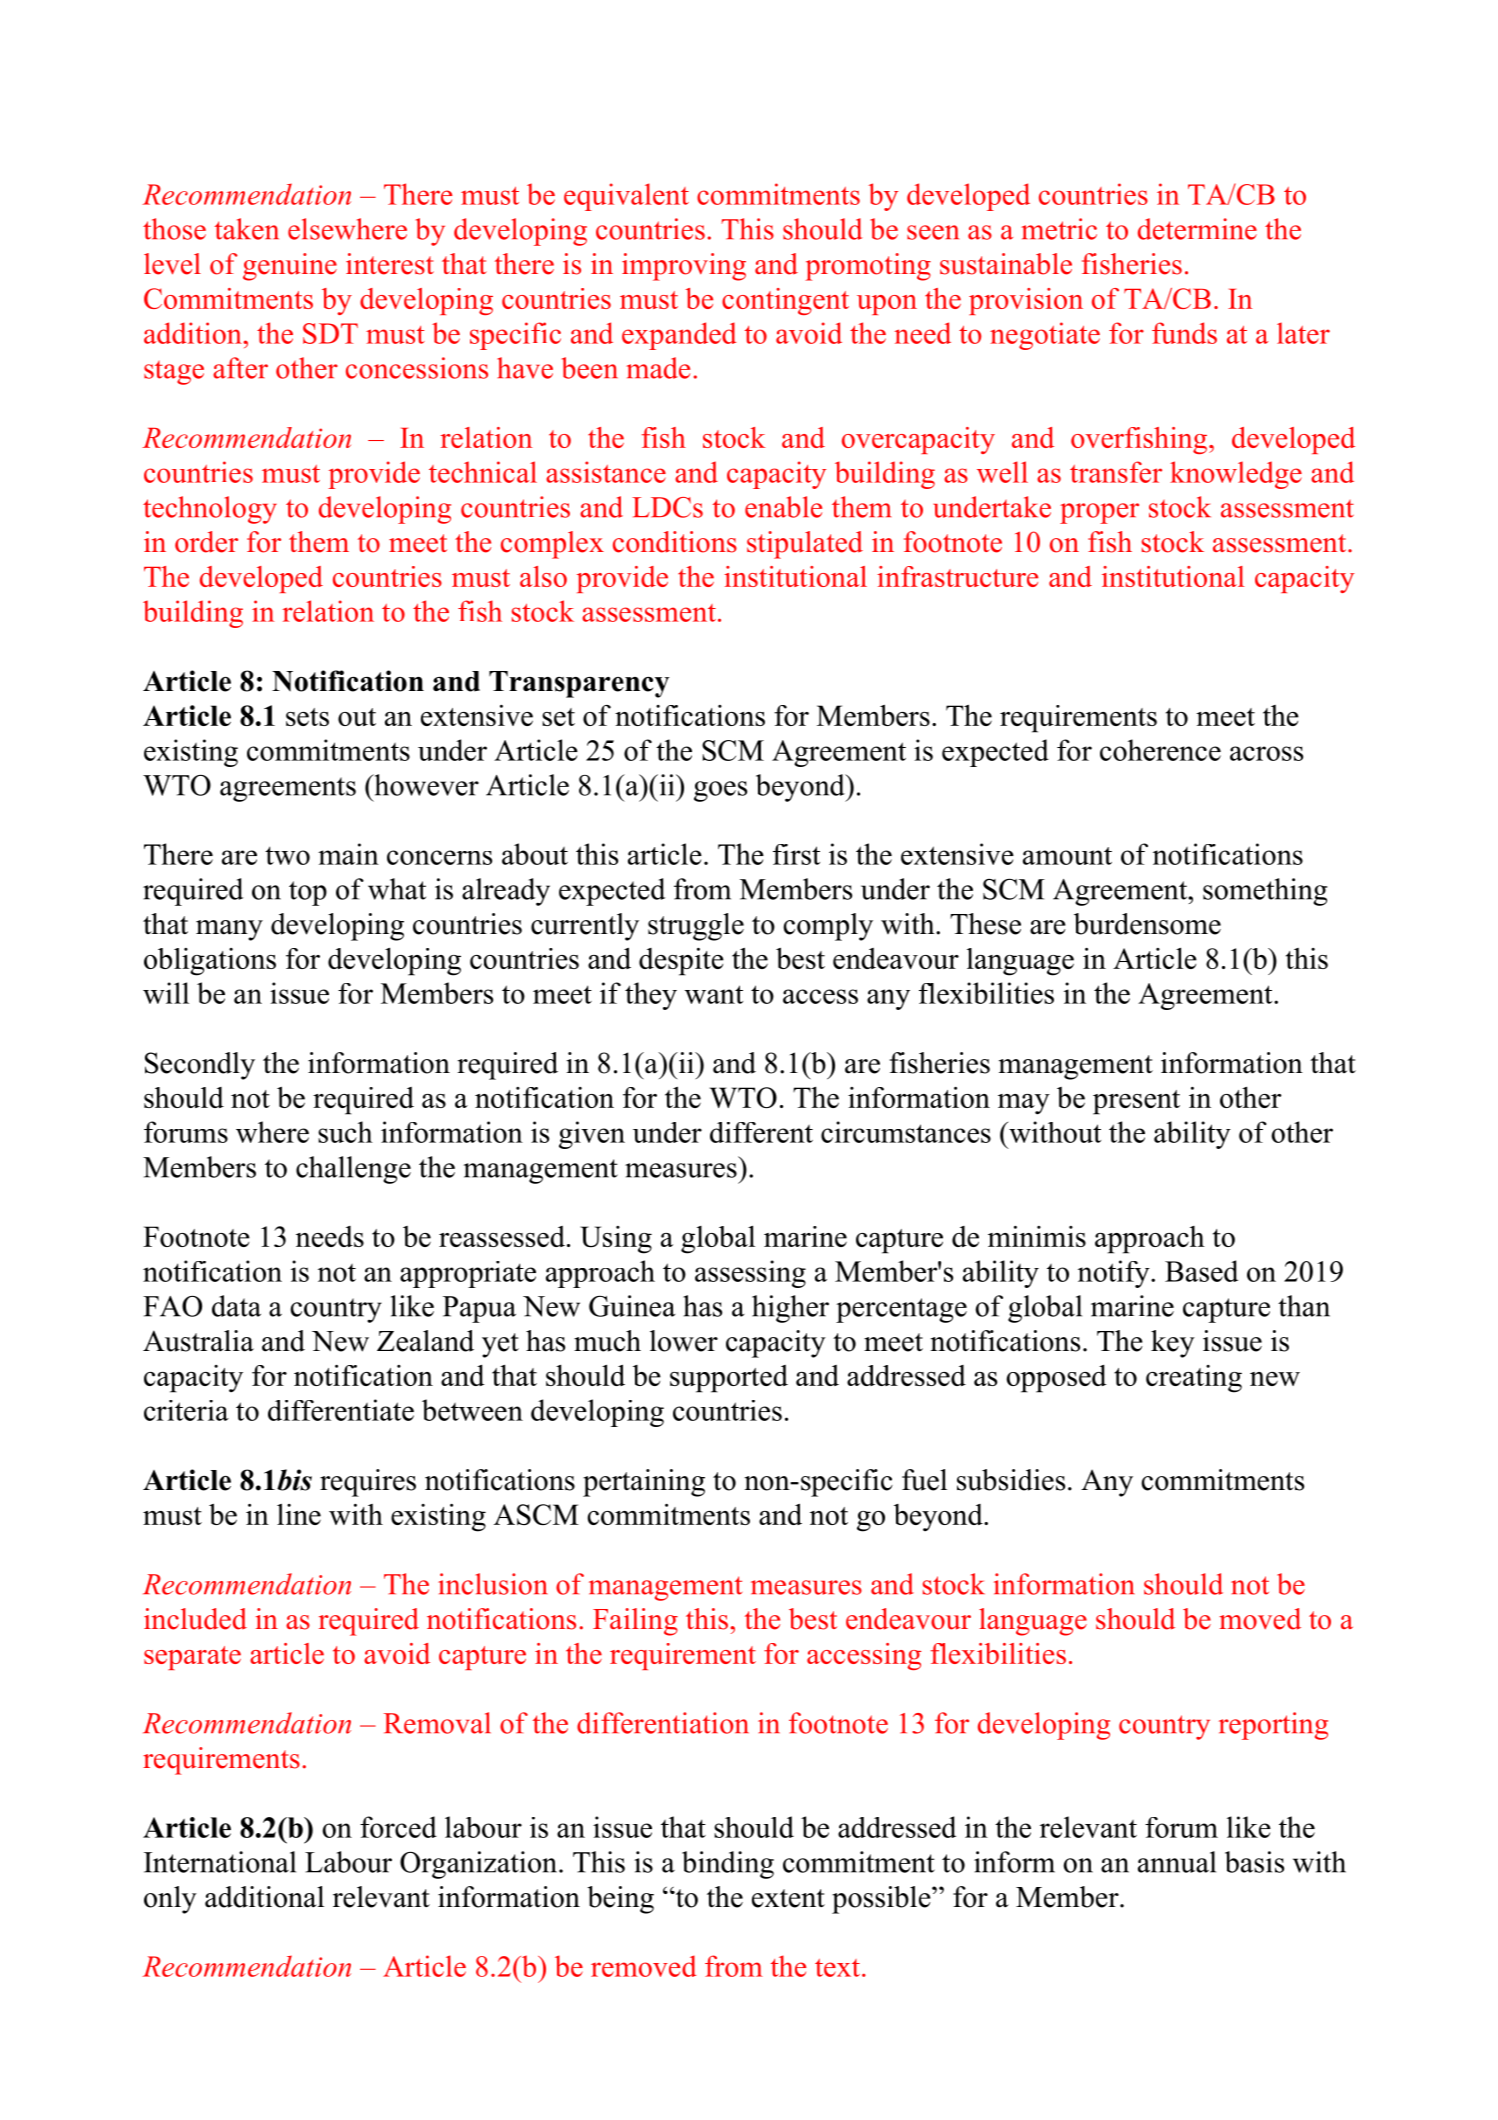 The height and width of the screenshot is (2120, 1498). I want to click on present, so click(1136, 1102).
